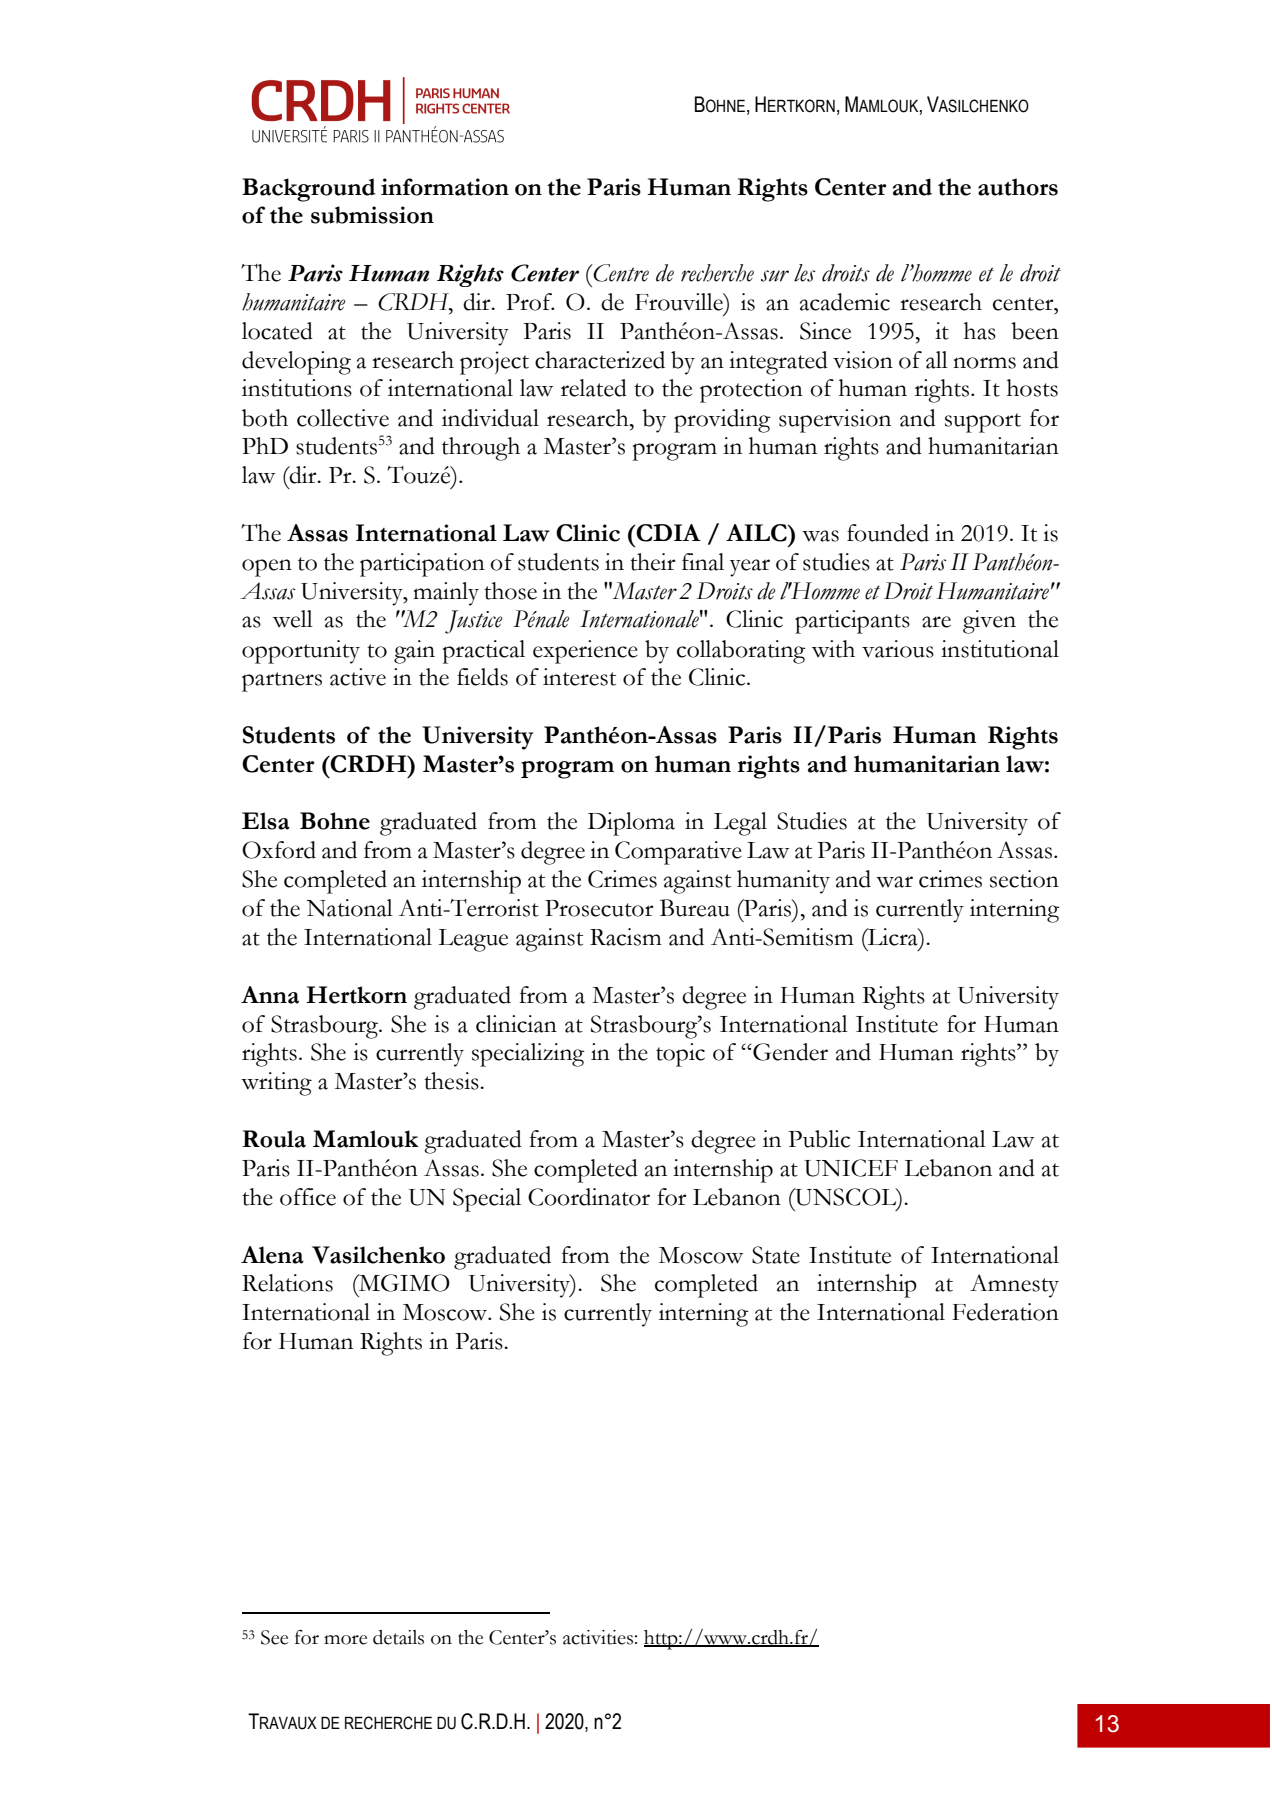  Describe the element at coordinates (279, 850) in the page. I see `Oxford` at that location.
